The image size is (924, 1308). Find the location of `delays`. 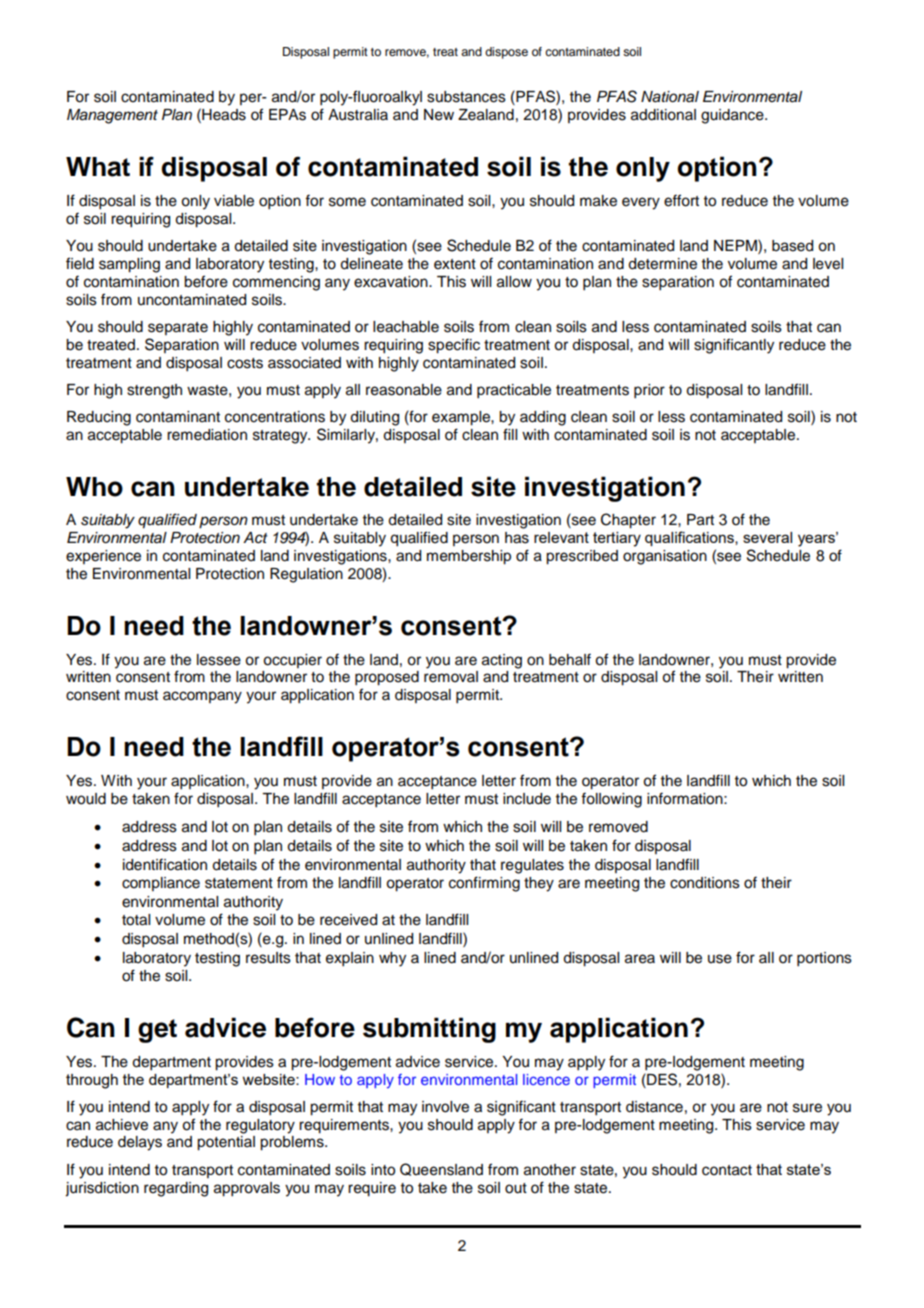

delays is located at coordinates (140, 1143).
